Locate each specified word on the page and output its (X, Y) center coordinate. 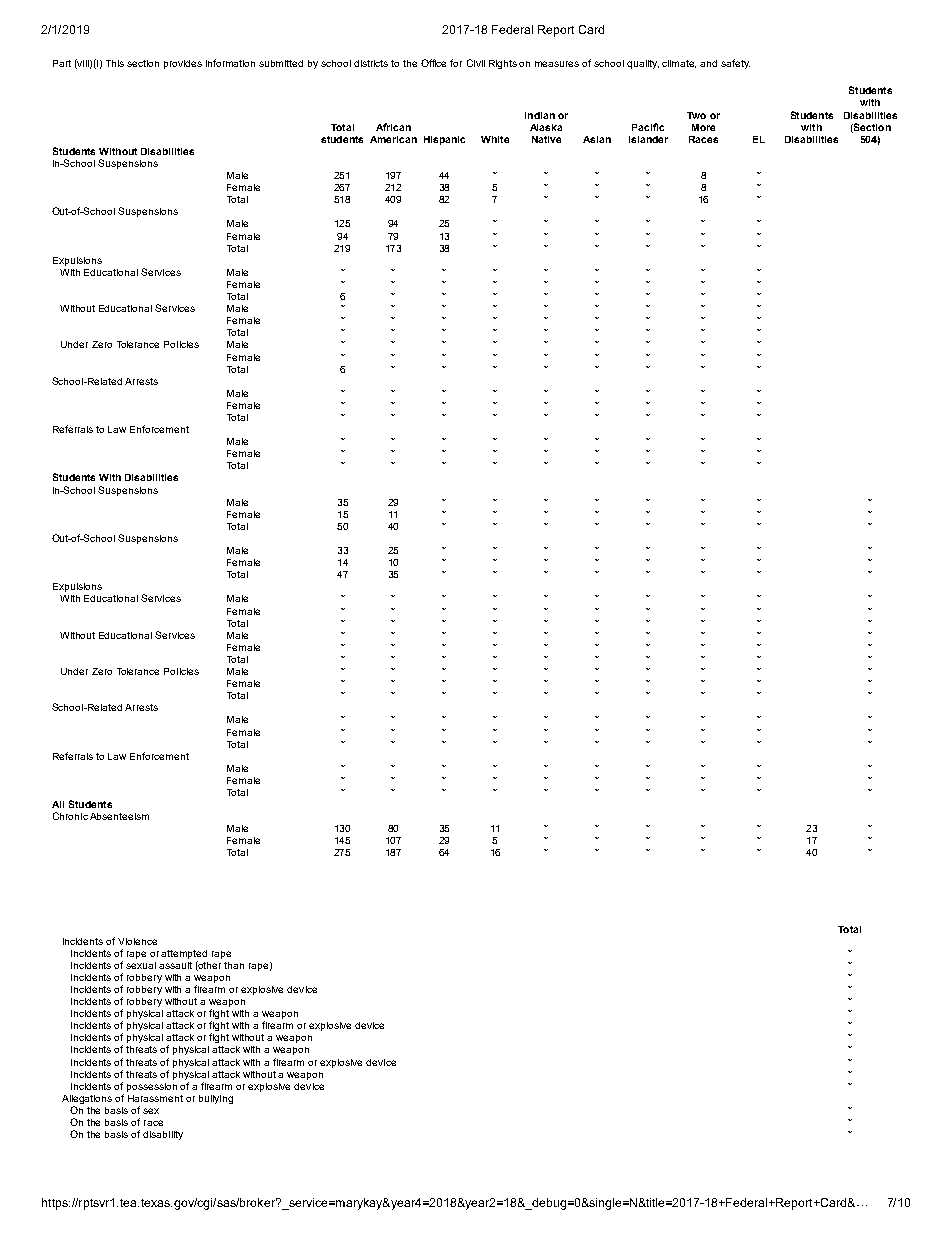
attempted (184, 954)
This (115, 63)
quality (643, 64)
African (393, 127)
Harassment (155, 1098)
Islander (648, 139)
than (234, 965)
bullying (216, 1099)
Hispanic (444, 140)
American (393, 139)
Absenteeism (119, 816)
